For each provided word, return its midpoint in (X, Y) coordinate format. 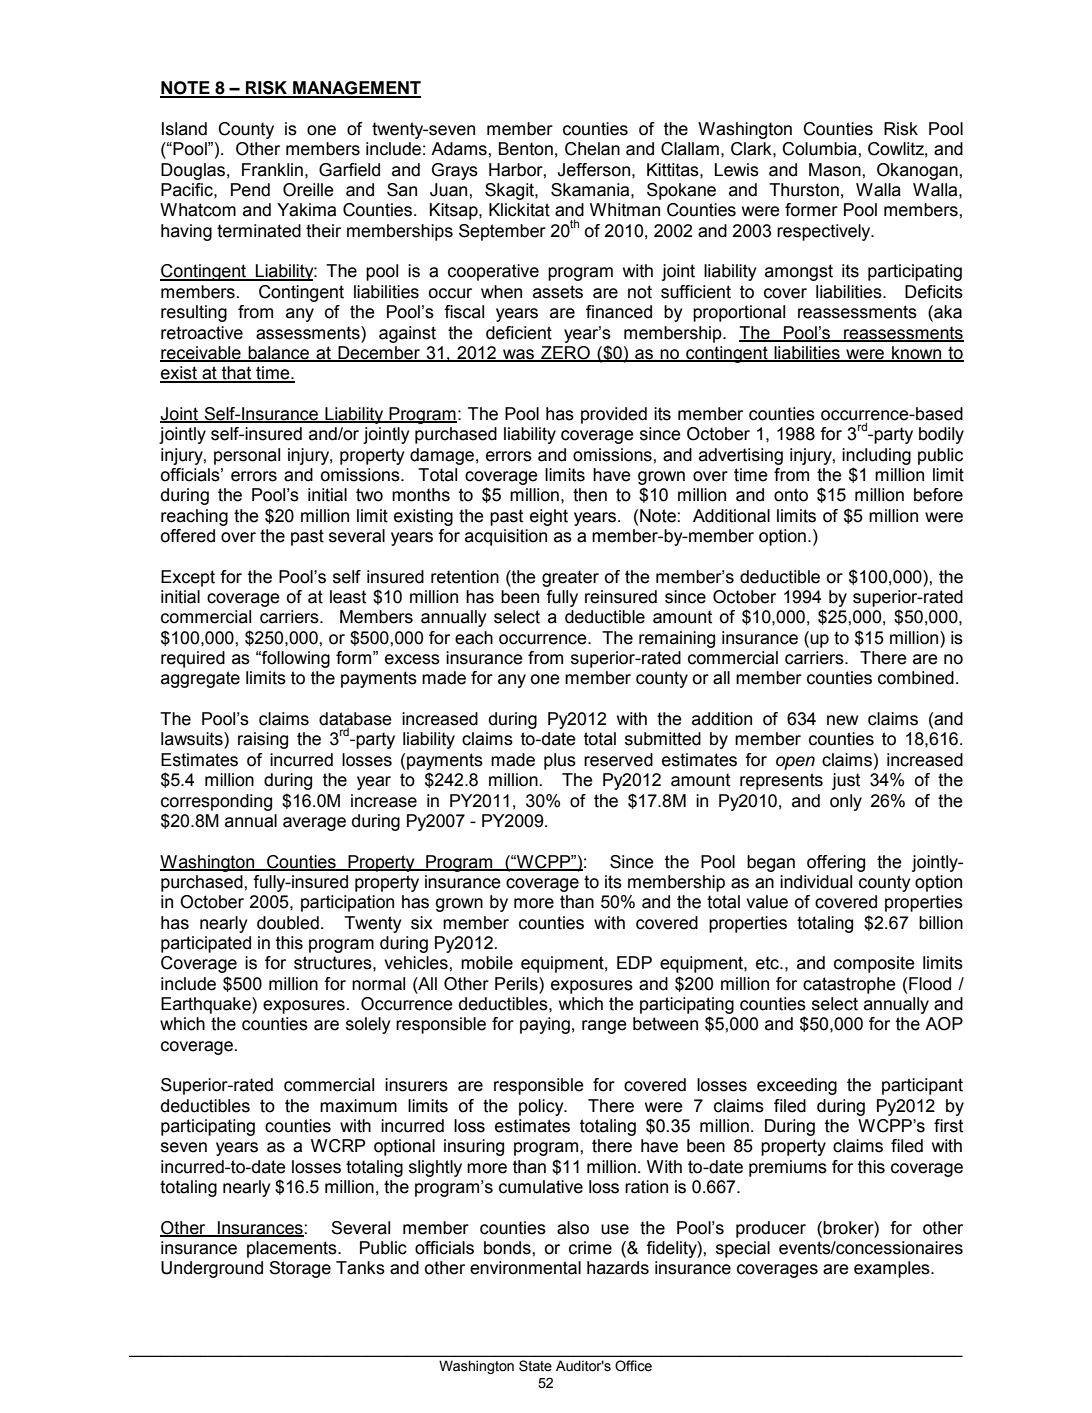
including (876, 456)
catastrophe (849, 985)
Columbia (820, 149)
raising (263, 740)
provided (614, 415)
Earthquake (207, 1005)
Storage (300, 1269)
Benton (526, 149)
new (843, 720)
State (535, 1366)
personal (247, 456)
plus (560, 761)
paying (545, 1025)
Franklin (272, 170)
